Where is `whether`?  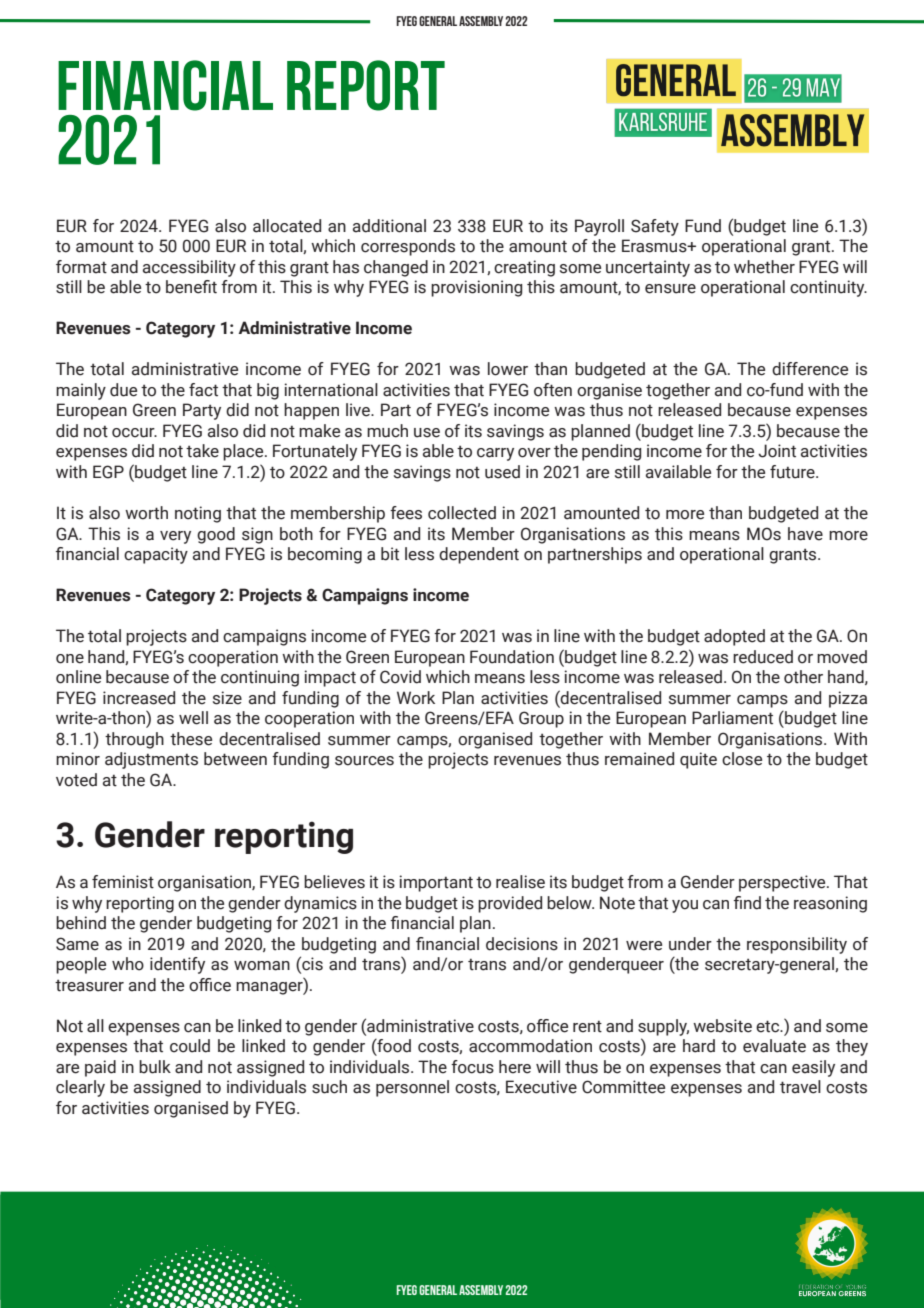 whether is located at coordinates (764, 267).
